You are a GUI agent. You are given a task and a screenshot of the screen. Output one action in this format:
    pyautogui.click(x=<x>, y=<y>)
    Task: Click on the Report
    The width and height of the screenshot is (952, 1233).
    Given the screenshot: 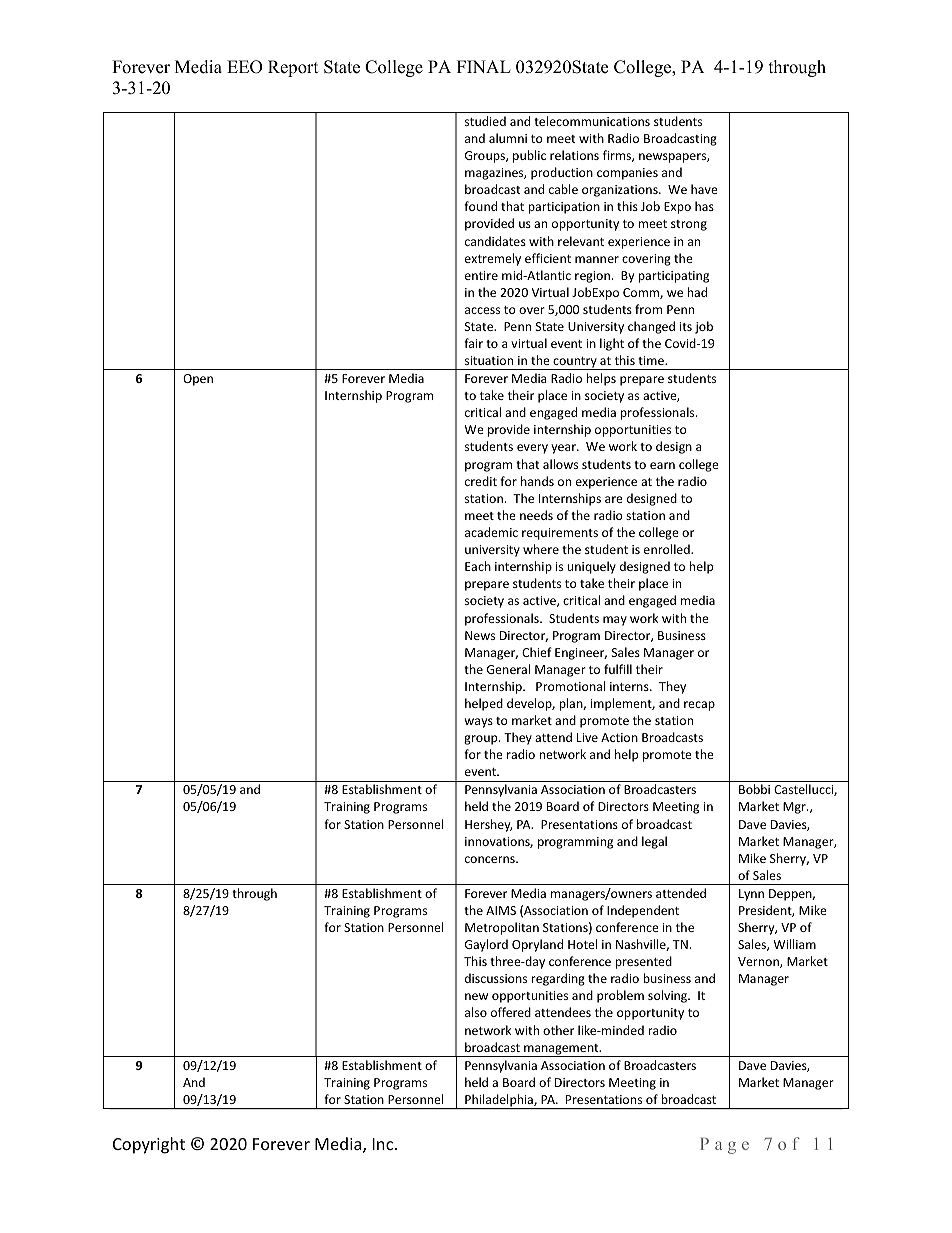 What is the action you would take?
    pyautogui.click(x=293, y=68)
